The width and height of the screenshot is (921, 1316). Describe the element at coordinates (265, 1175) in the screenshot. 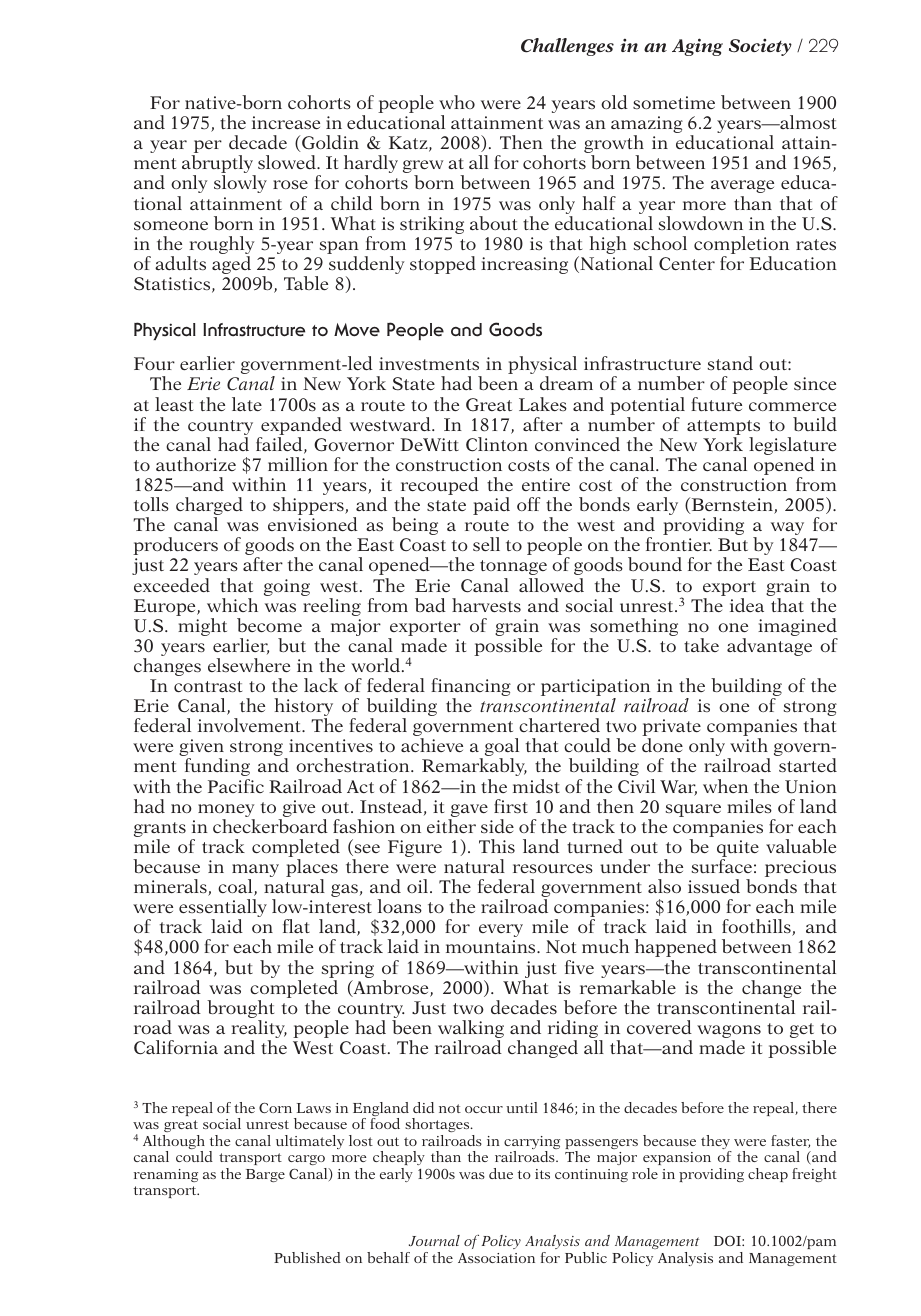

I see `Barge` at that location.
